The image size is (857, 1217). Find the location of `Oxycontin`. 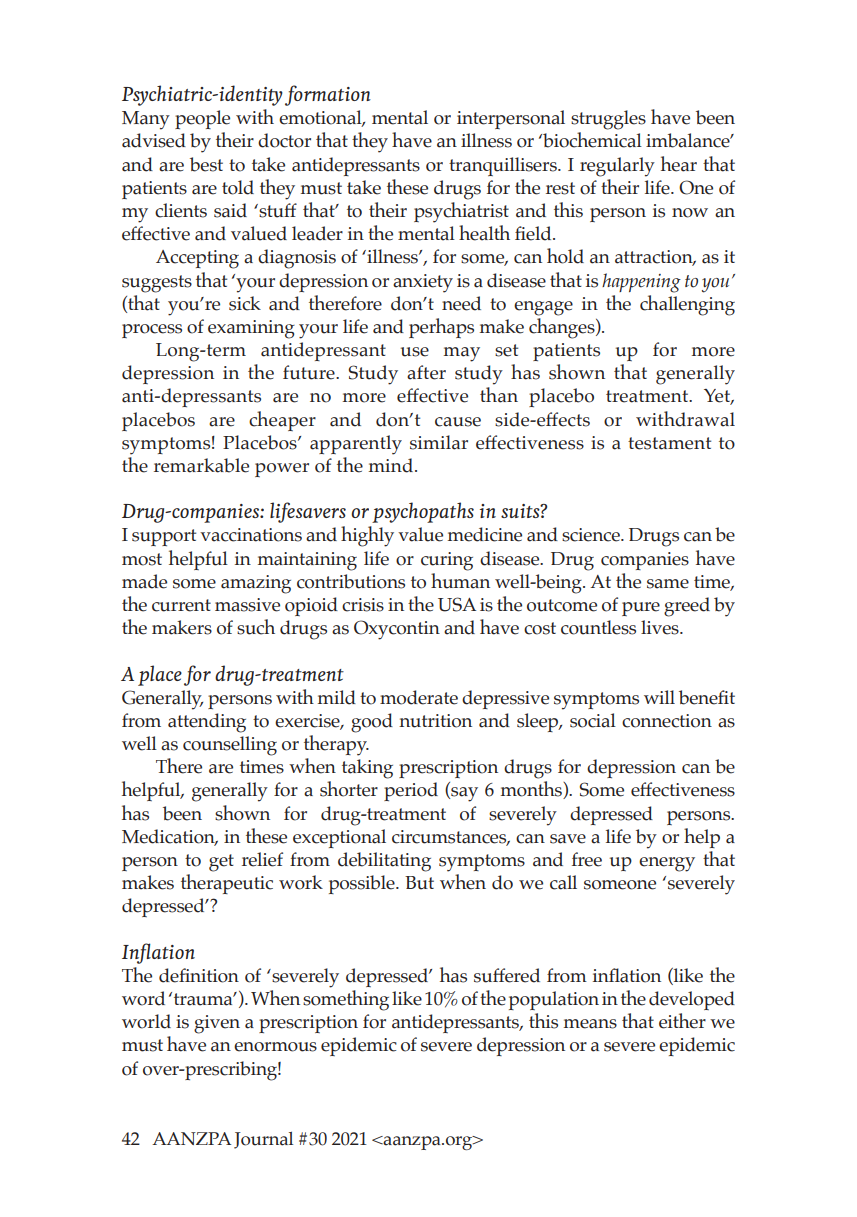

Oxycontin is located at coordinates (397, 630).
